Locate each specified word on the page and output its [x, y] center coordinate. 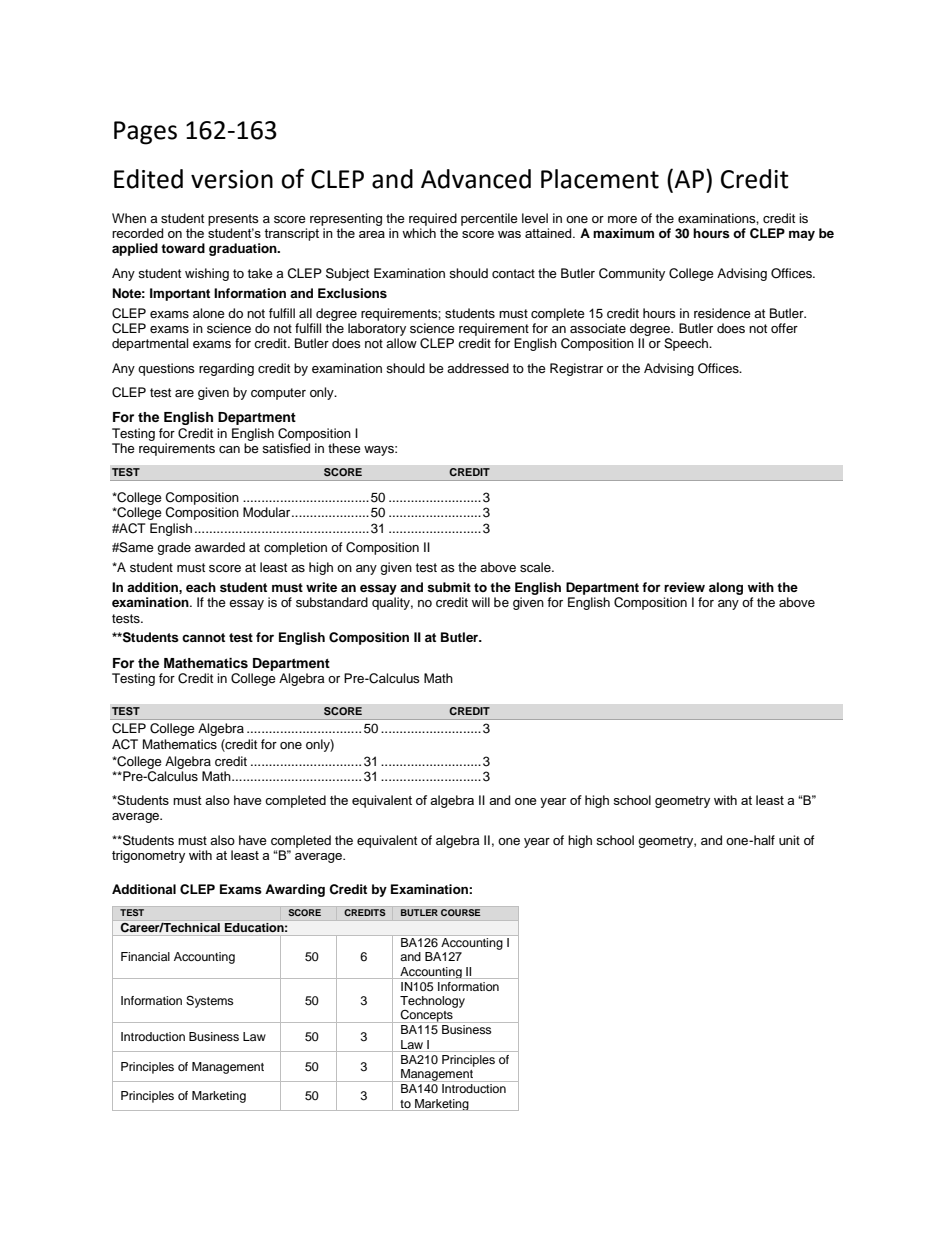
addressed [478, 368]
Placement [600, 179]
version [232, 179]
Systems [210, 1002]
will [481, 602]
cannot [203, 637]
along [726, 588]
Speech [687, 344]
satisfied [286, 448]
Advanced [476, 179]
